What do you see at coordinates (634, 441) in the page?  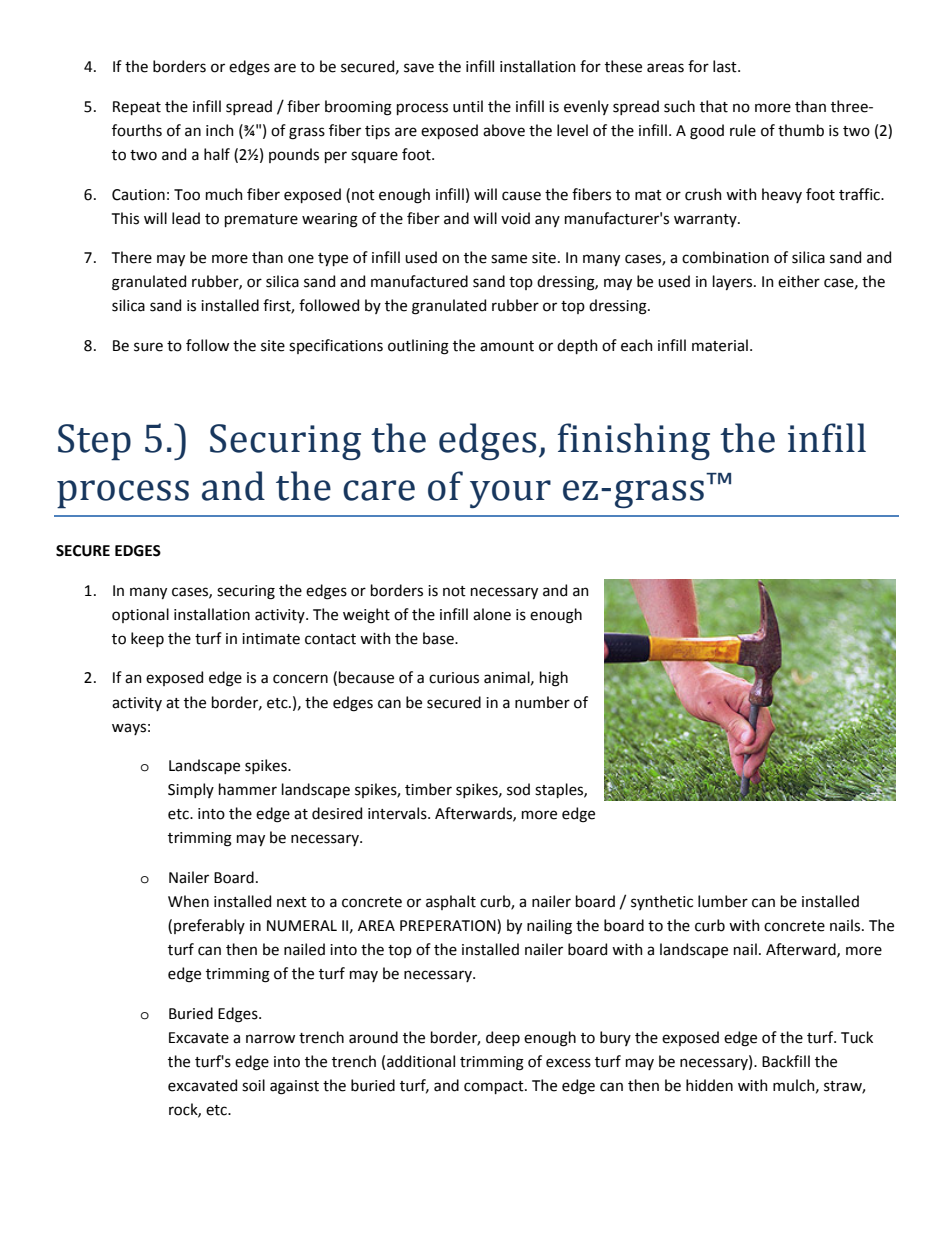 I see `finishing` at bounding box center [634, 441].
